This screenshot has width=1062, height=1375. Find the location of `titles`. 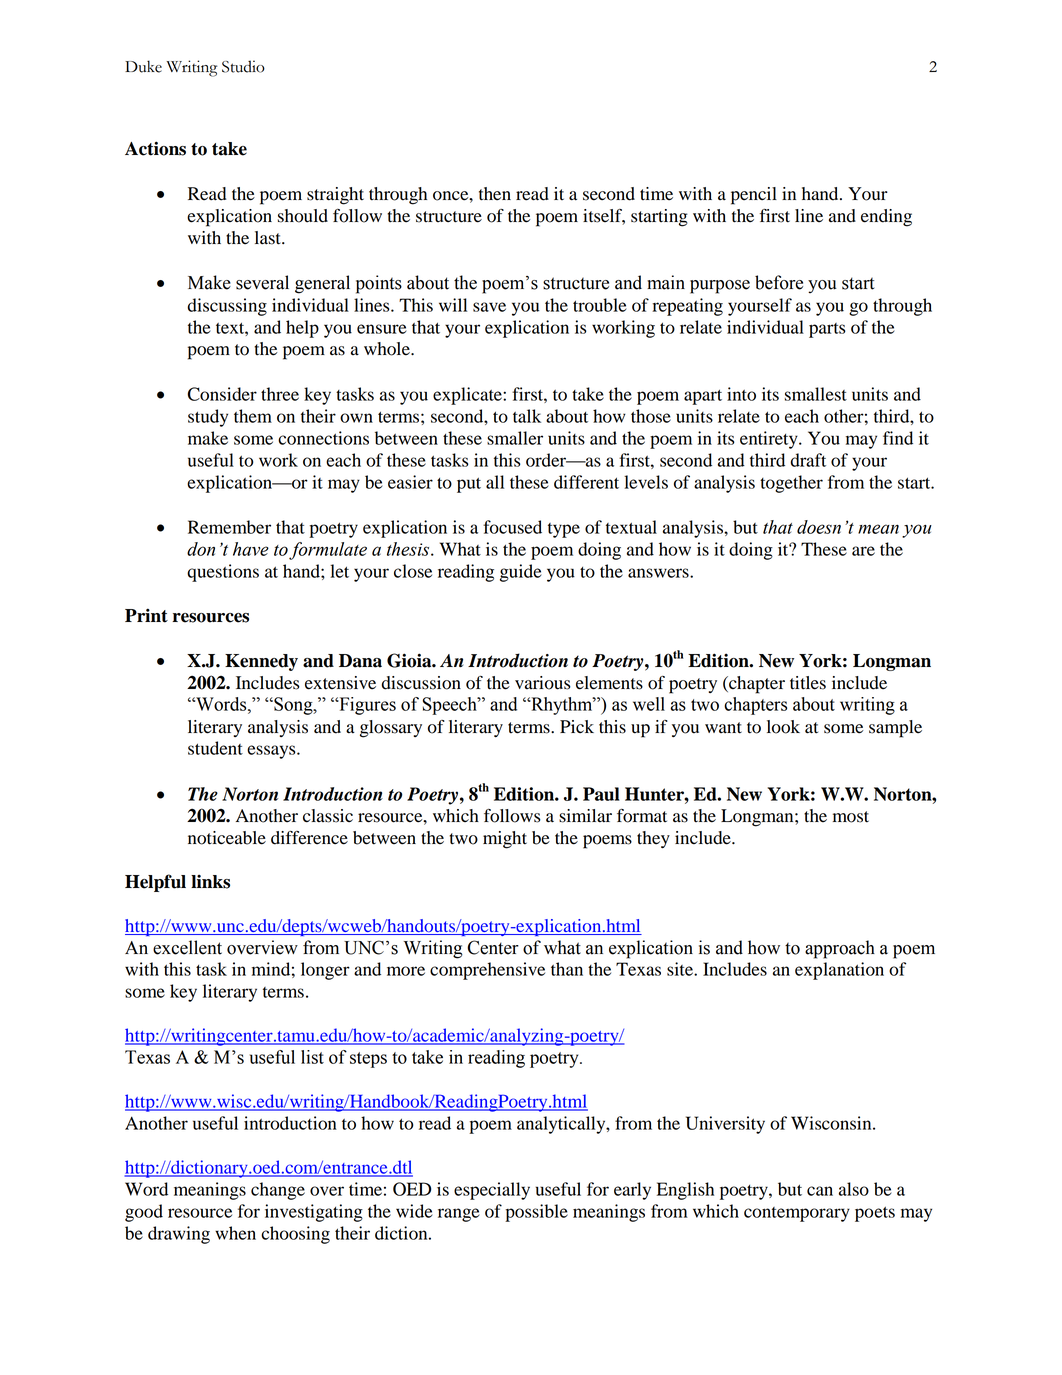

titles is located at coordinates (808, 683).
